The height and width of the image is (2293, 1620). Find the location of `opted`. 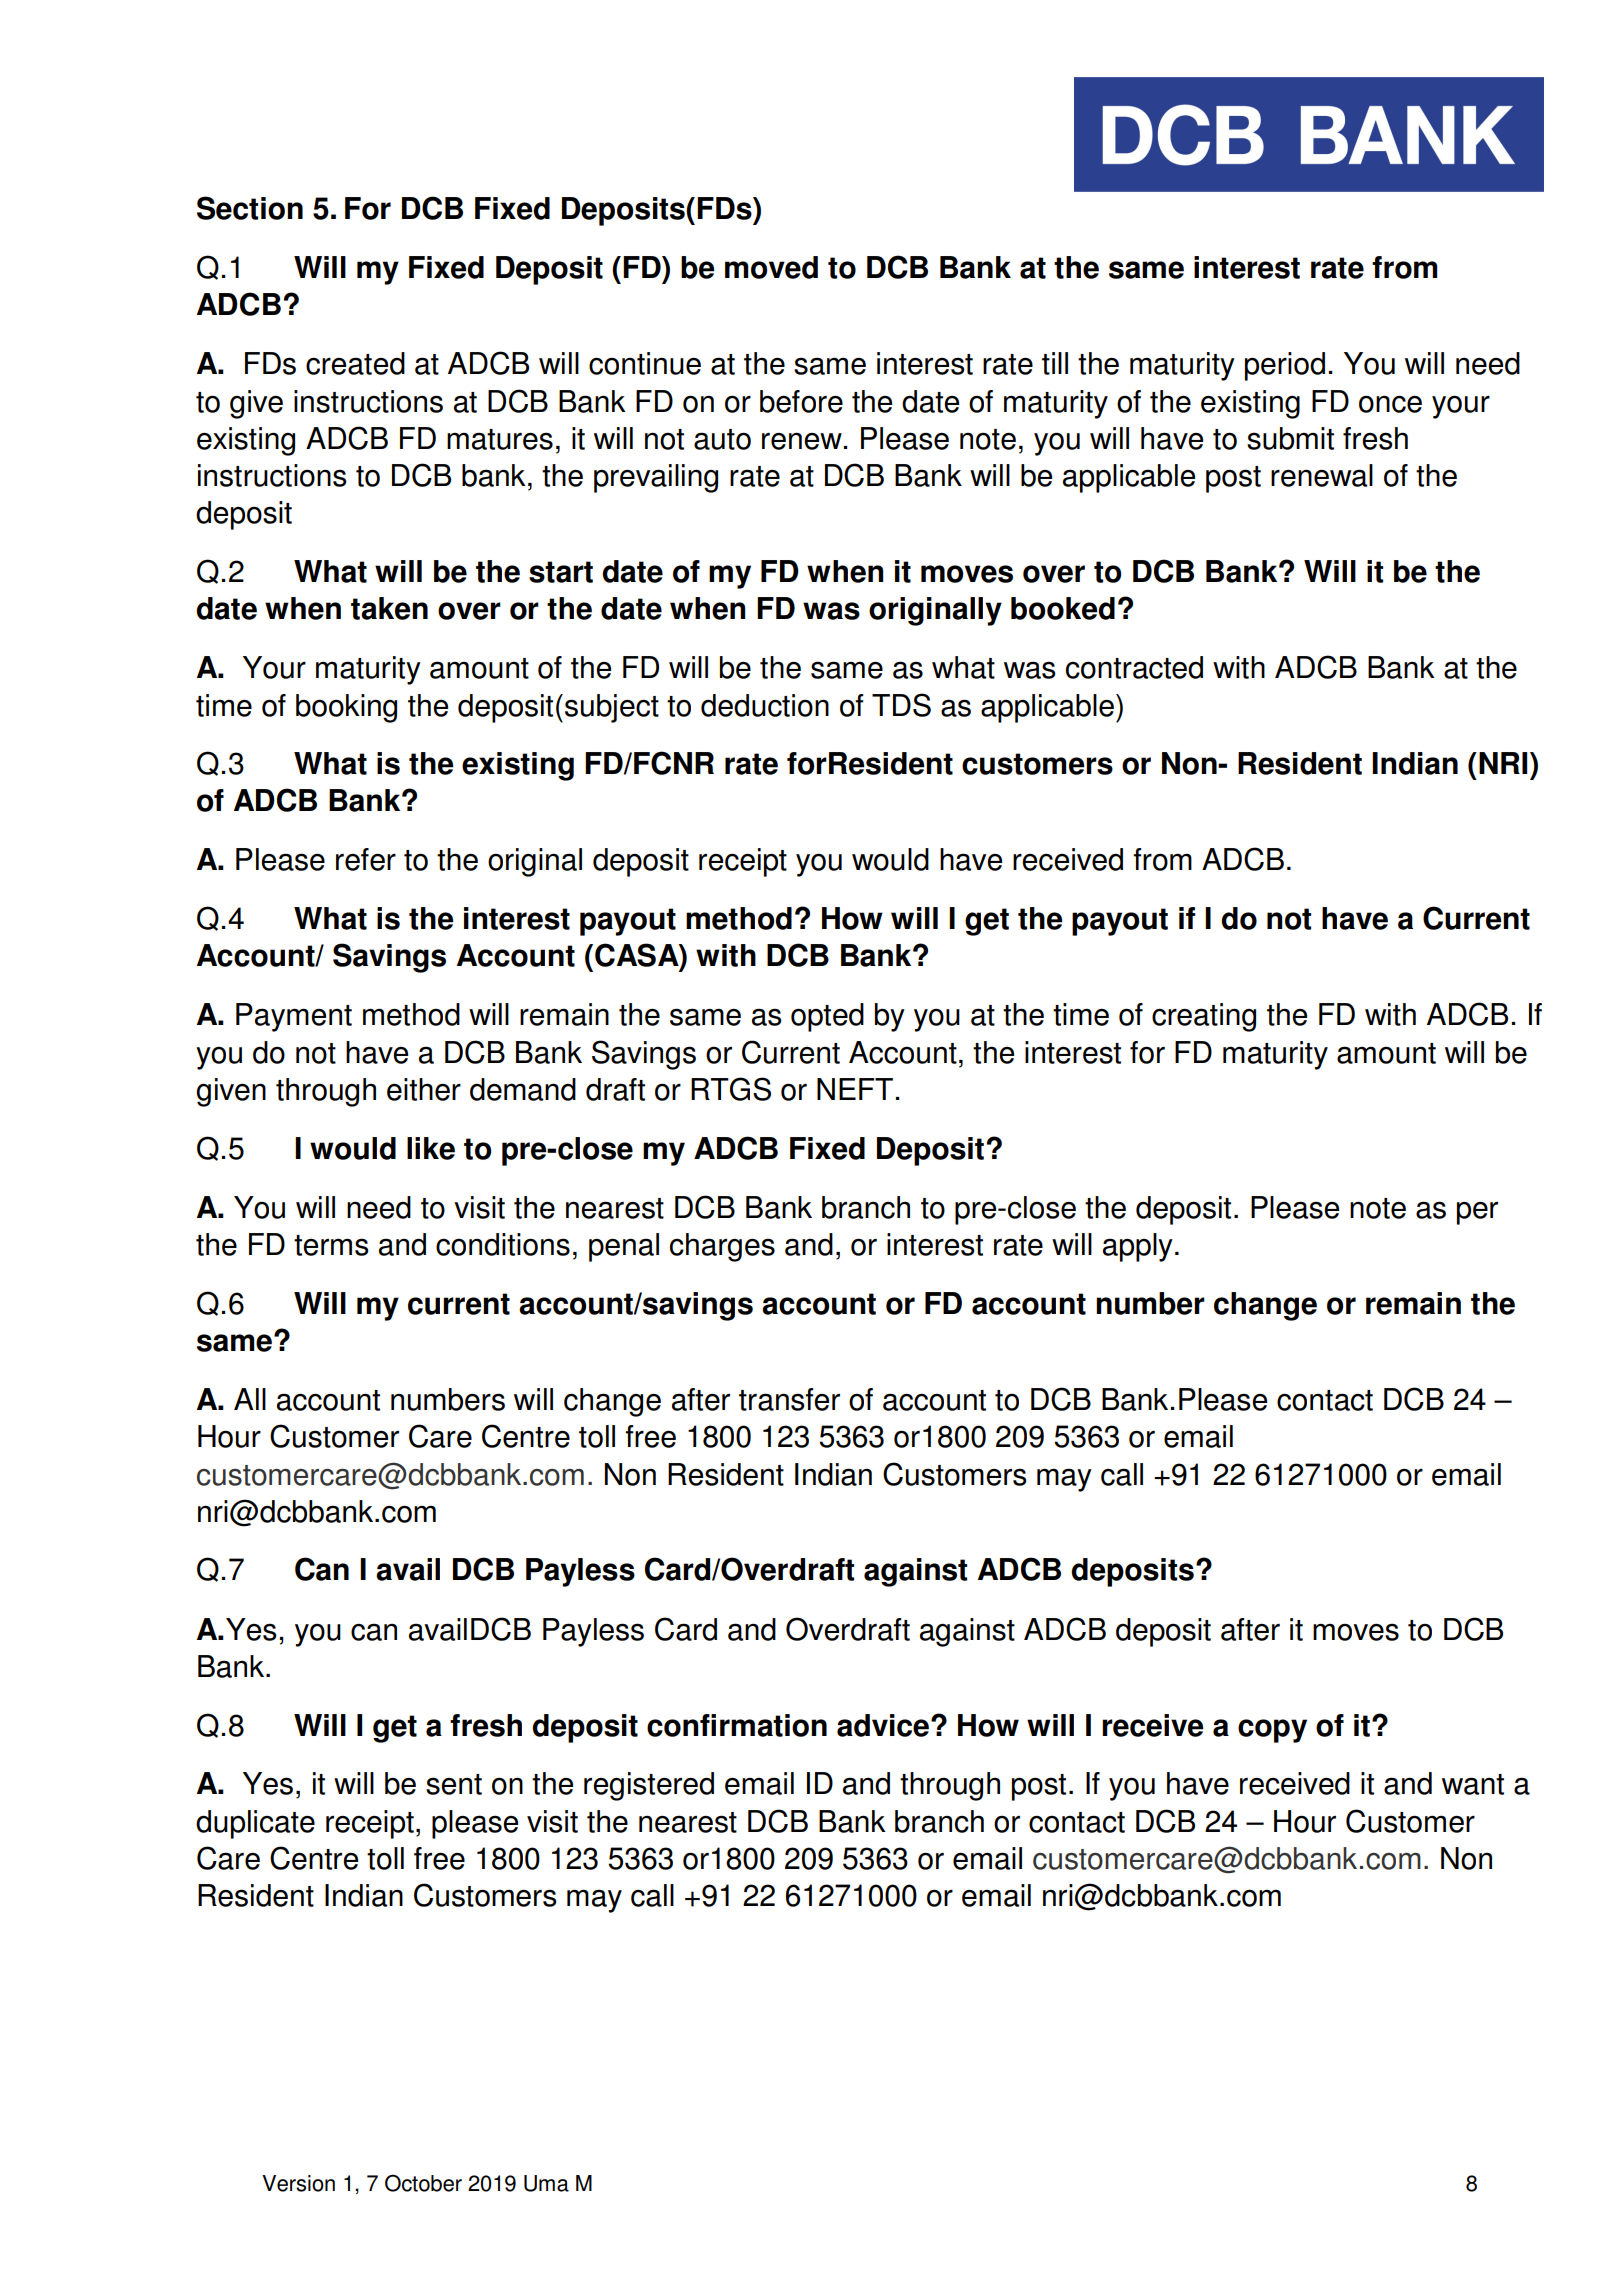

opted is located at coordinates (827, 1017).
